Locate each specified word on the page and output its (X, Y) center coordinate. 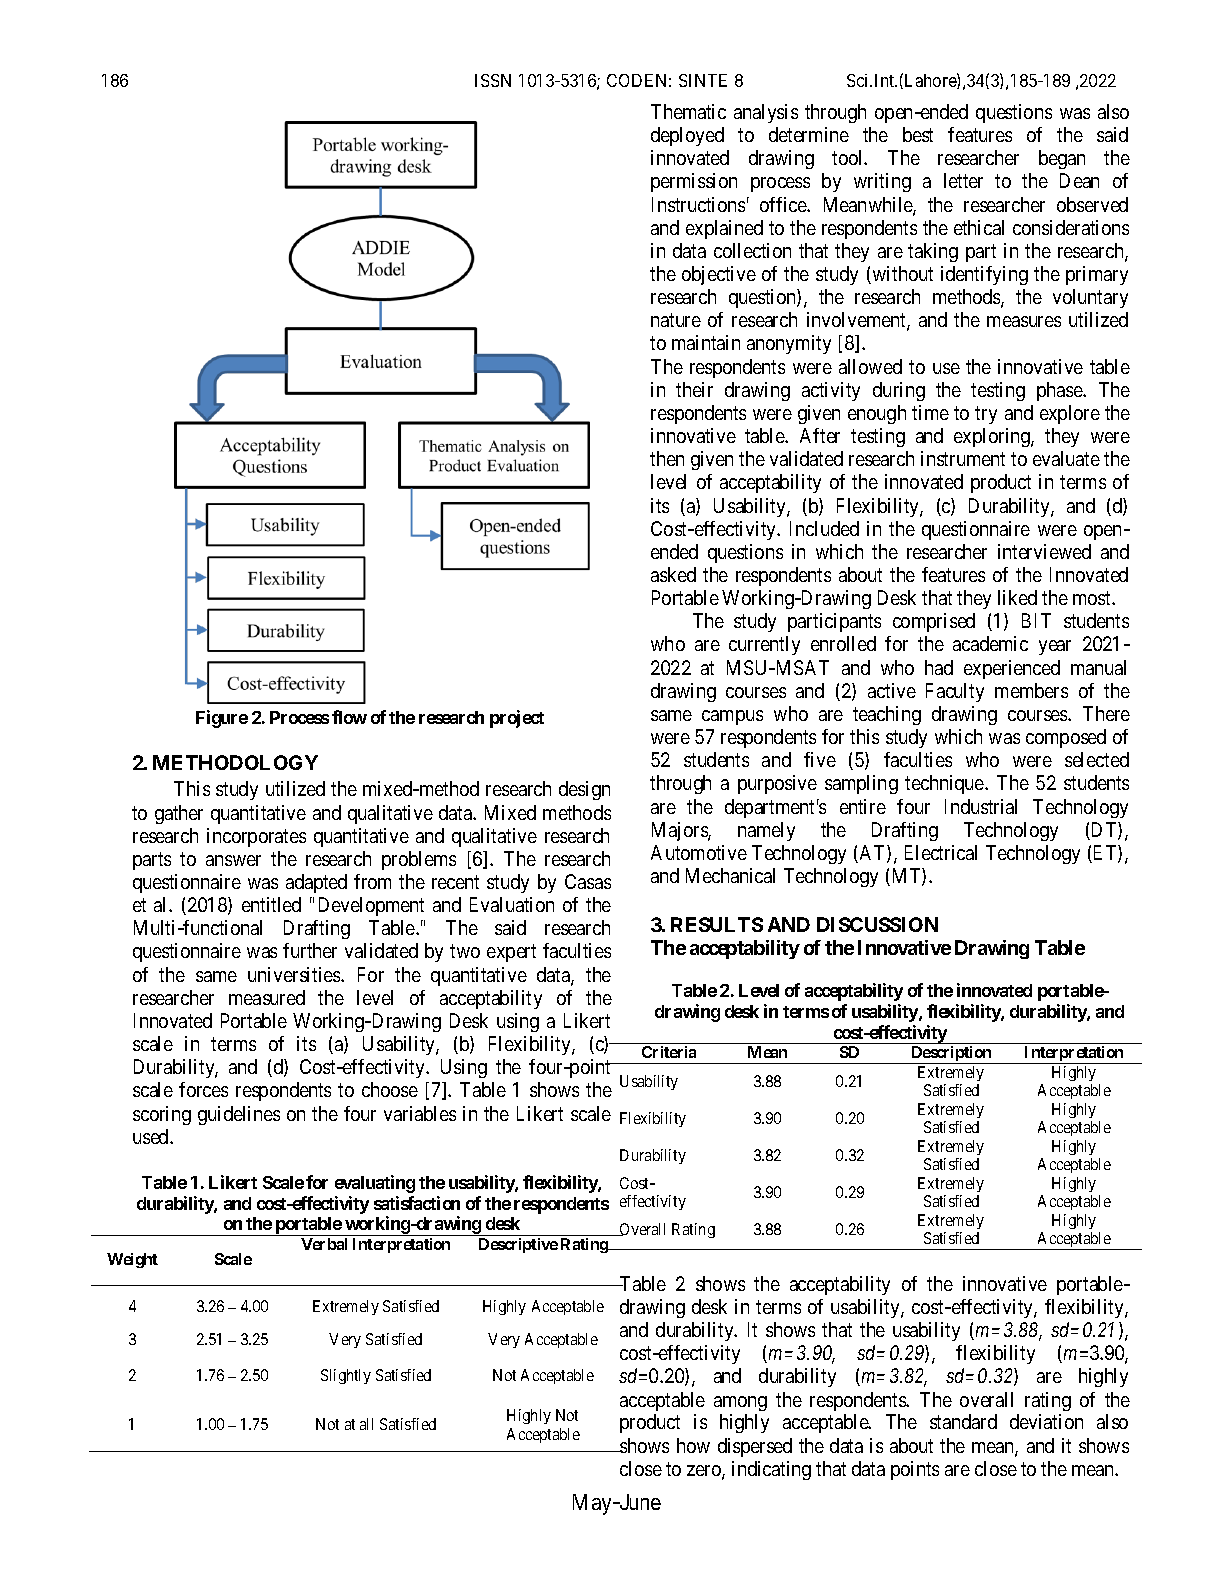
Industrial (981, 806)
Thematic (688, 111)
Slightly (346, 1376)
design (584, 790)
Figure (222, 719)
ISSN (493, 80)
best (918, 134)
